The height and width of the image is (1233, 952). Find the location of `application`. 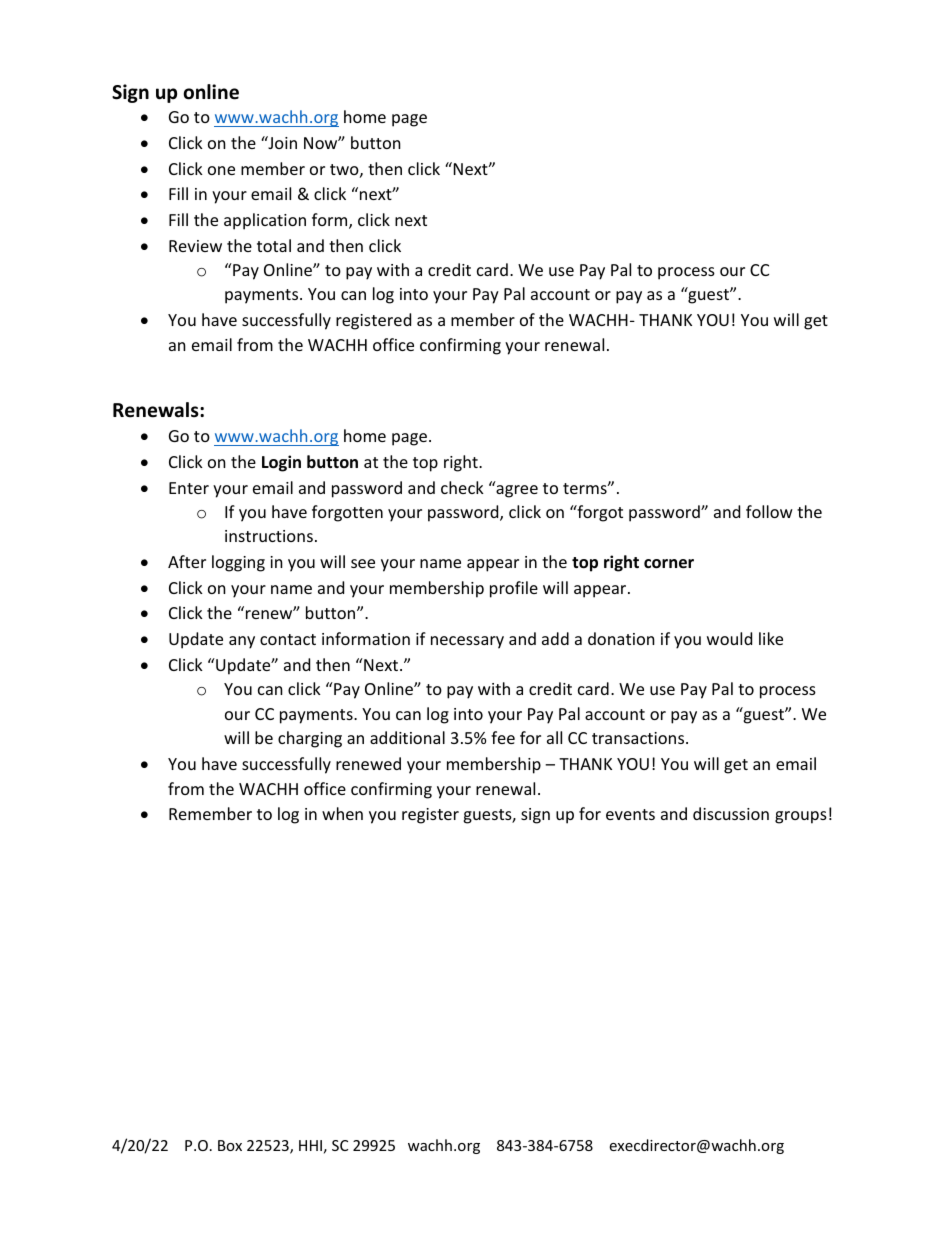

application is located at coordinates (265, 221).
